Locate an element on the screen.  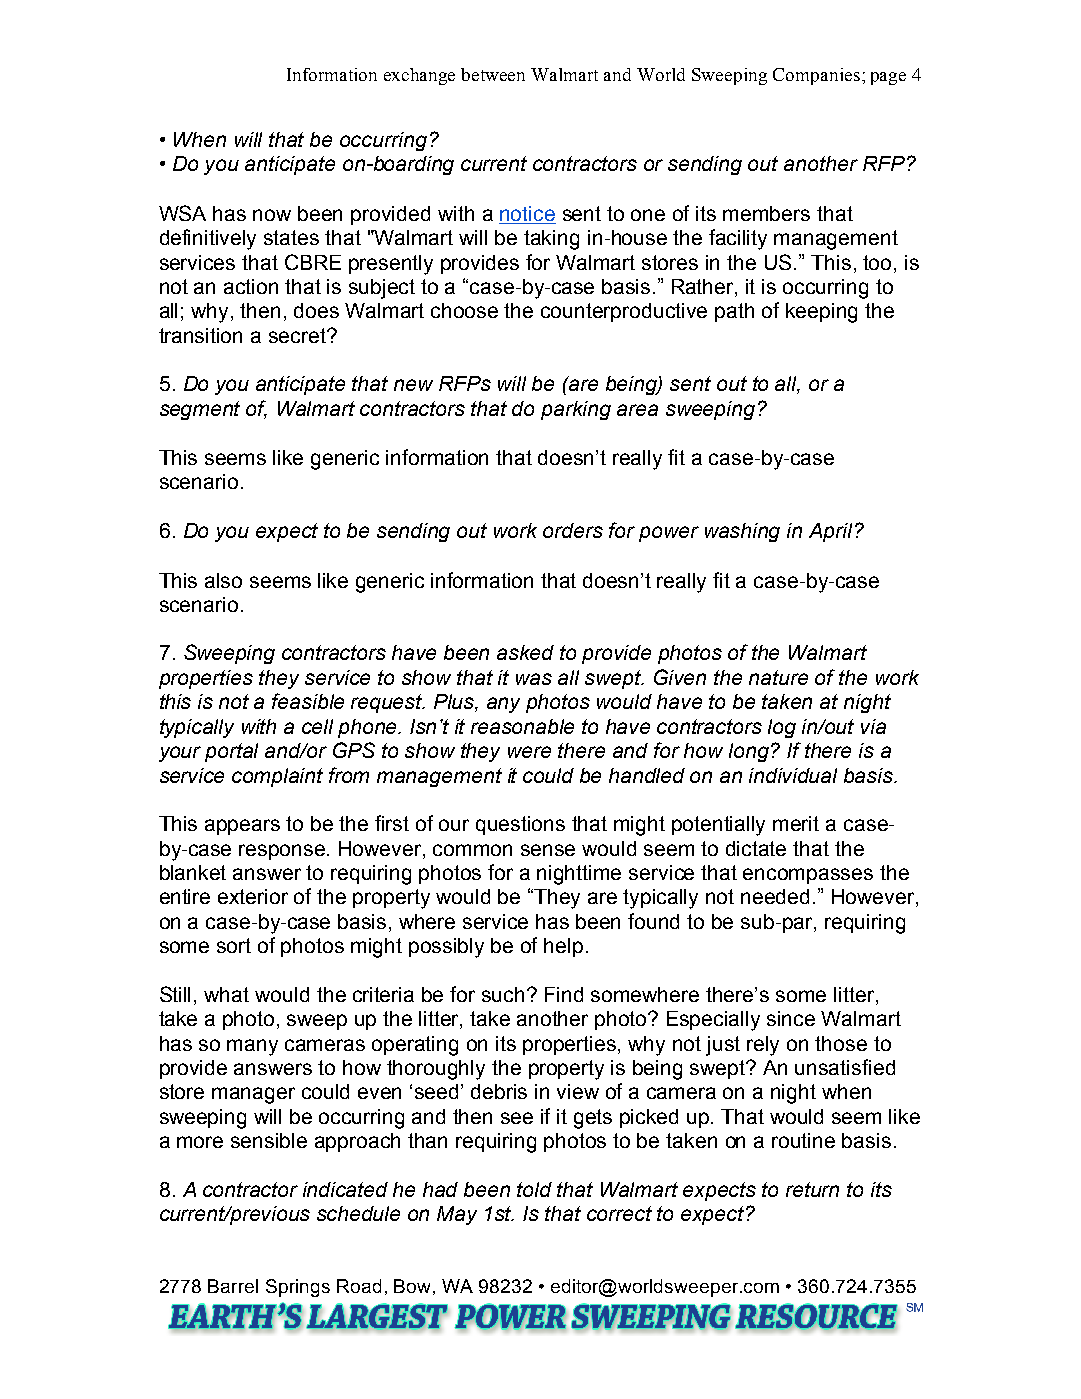
April is located at coordinates (830, 532).
